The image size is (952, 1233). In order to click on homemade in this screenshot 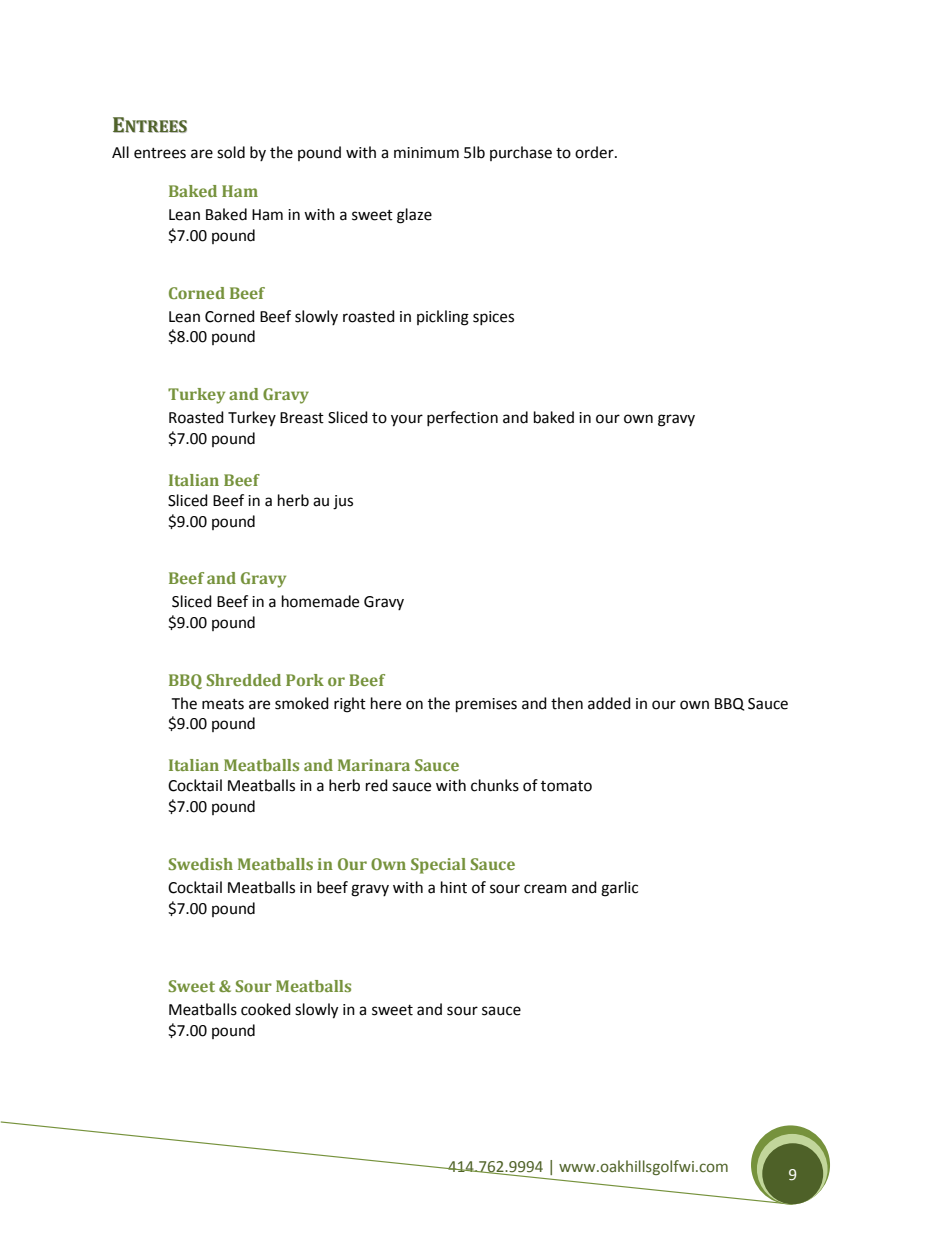, I will do `click(320, 601)`.
